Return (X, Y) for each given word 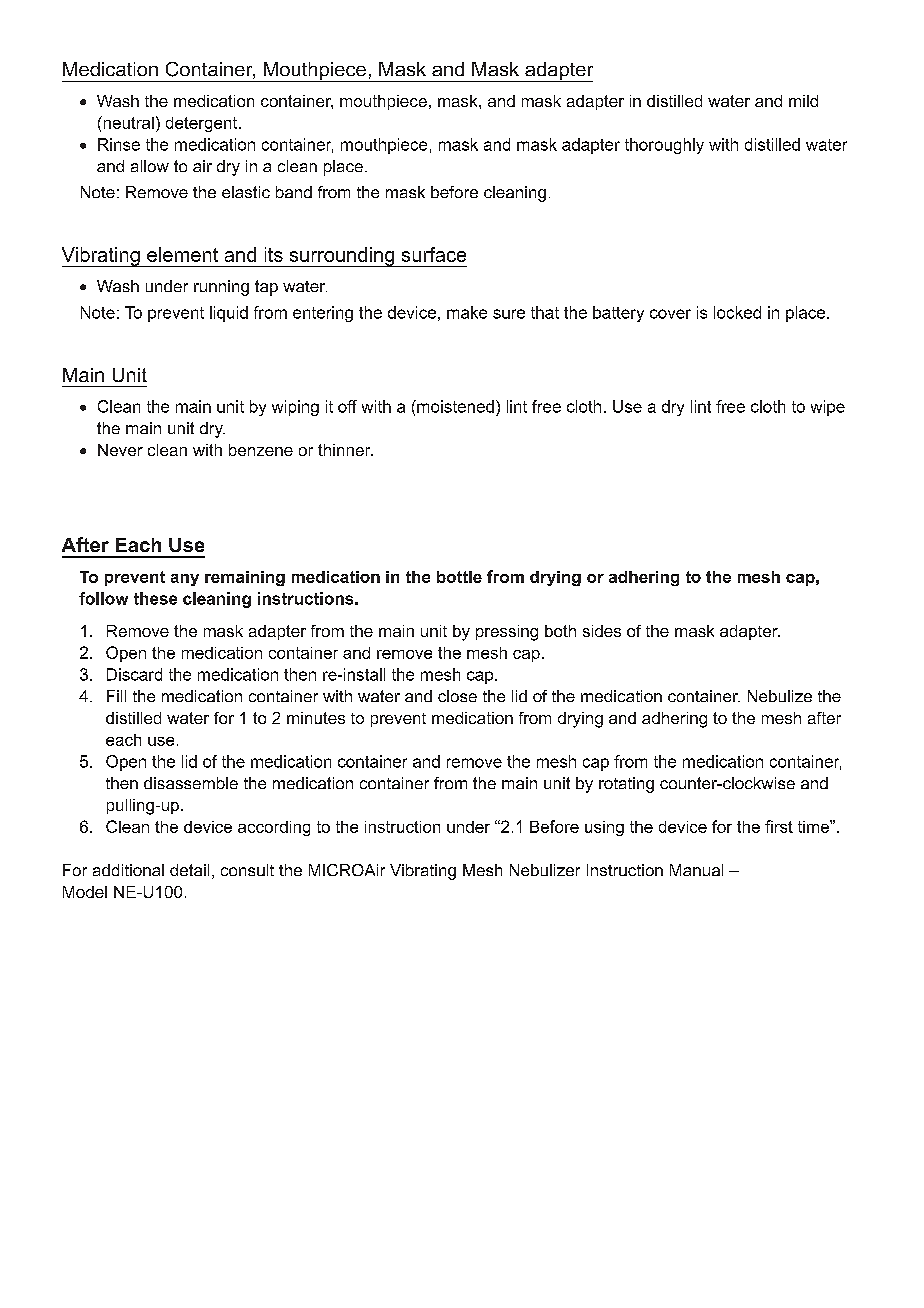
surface (434, 254)
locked (737, 312)
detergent (203, 124)
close (457, 696)
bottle (459, 577)
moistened (454, 406)
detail (189, 870)
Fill (116, 696)
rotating (626, 785)
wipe (828, 408)
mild (803, 101)
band (294, 192)
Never (120, 450)
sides (602, 631)
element (182, 254)
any (185, 580)
